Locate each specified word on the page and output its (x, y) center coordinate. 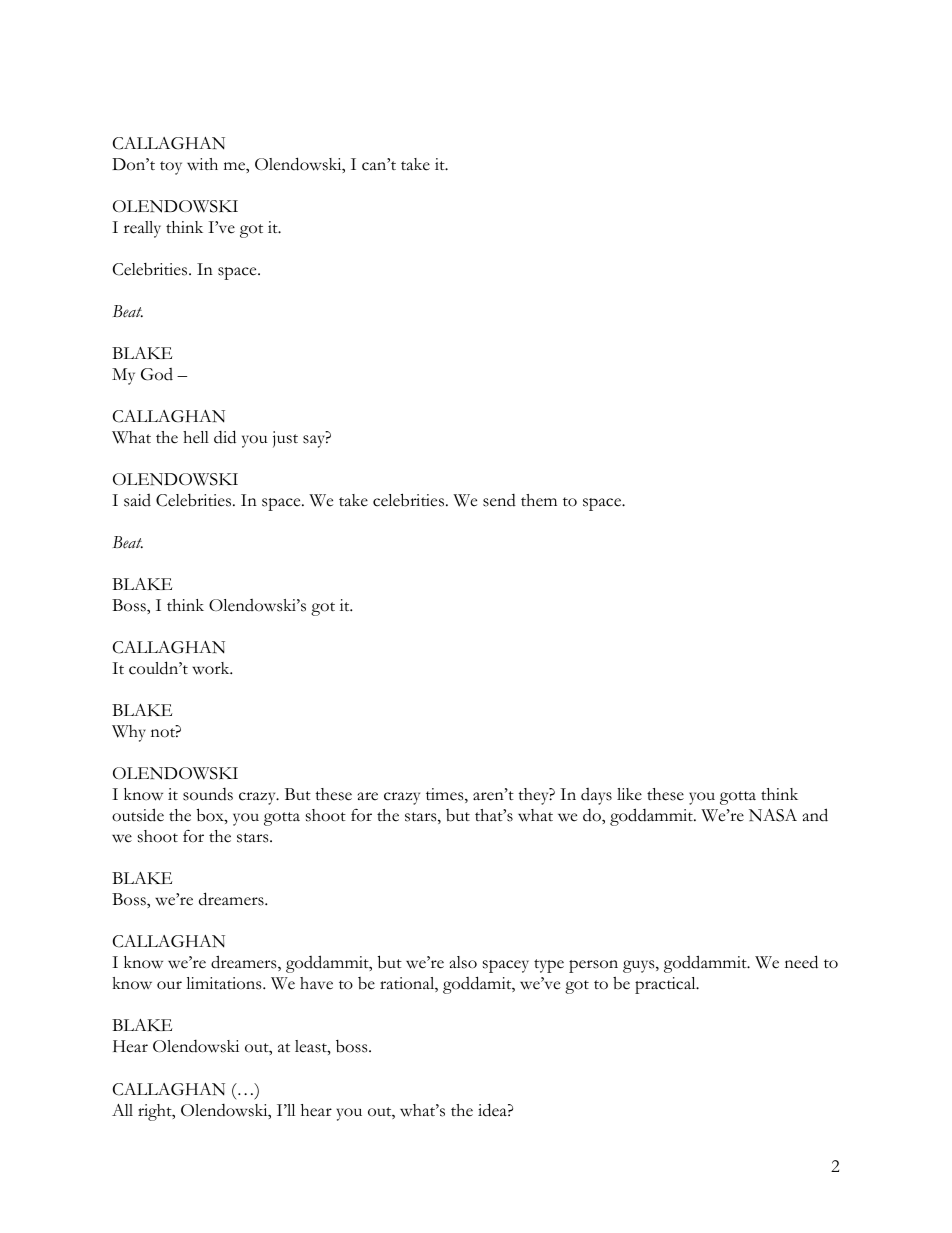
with (202, 164)
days (596, 796)
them (539, 500)
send (499, 500)
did (225, 437)
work (212, 668)
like (629, 794)
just (285, 439)
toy (171, 168)
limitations (225, 983)
